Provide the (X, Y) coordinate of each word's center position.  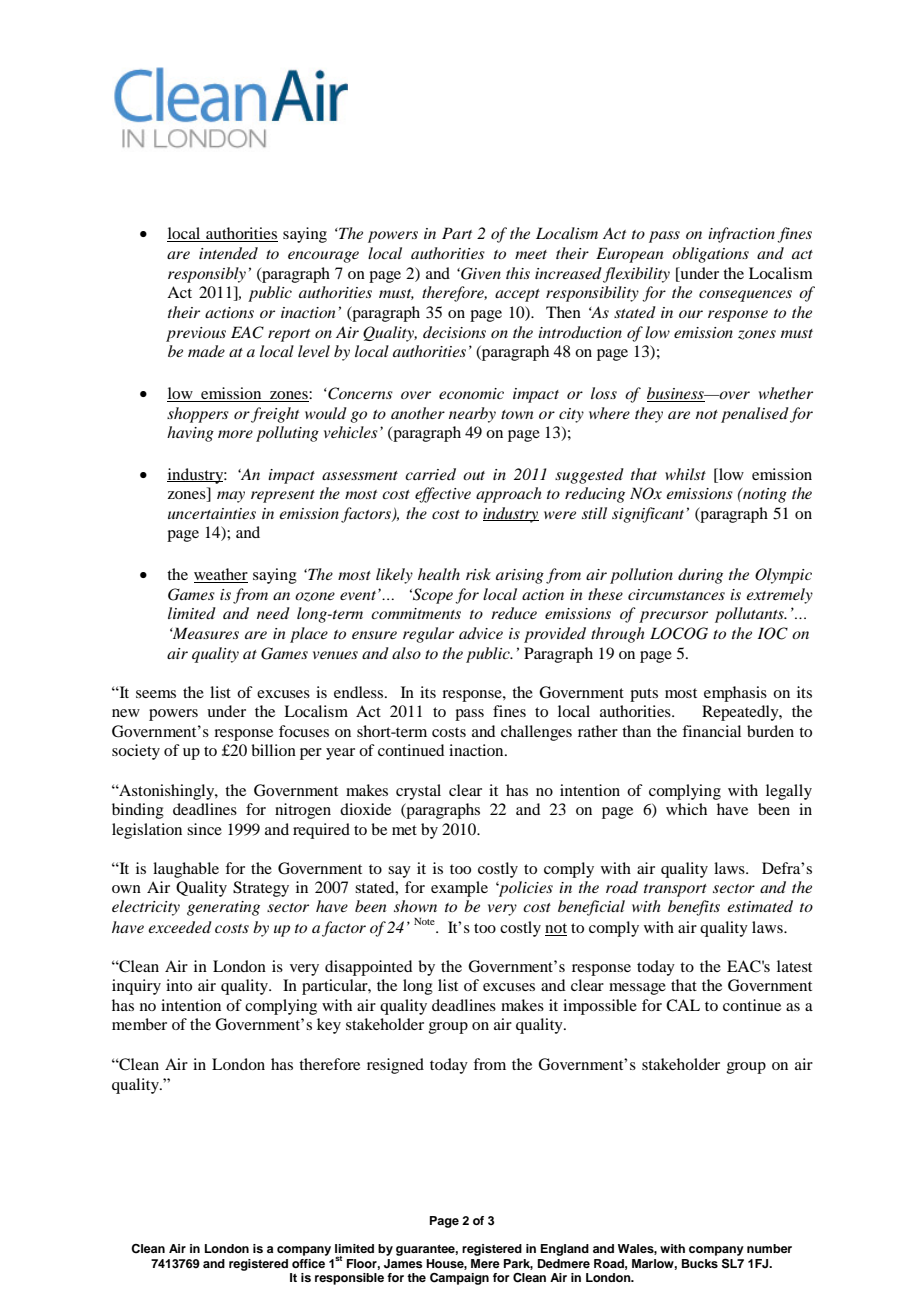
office (308, 1263)
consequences (745, 296)
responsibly (207, 275)
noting (764, 495)
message (637, 989)
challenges (536, 733)
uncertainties (212, 513)
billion (273, 750)
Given (480, 273)
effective (443, 495)
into (179, 985)
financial (711, 731)
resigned (395, 1066)
